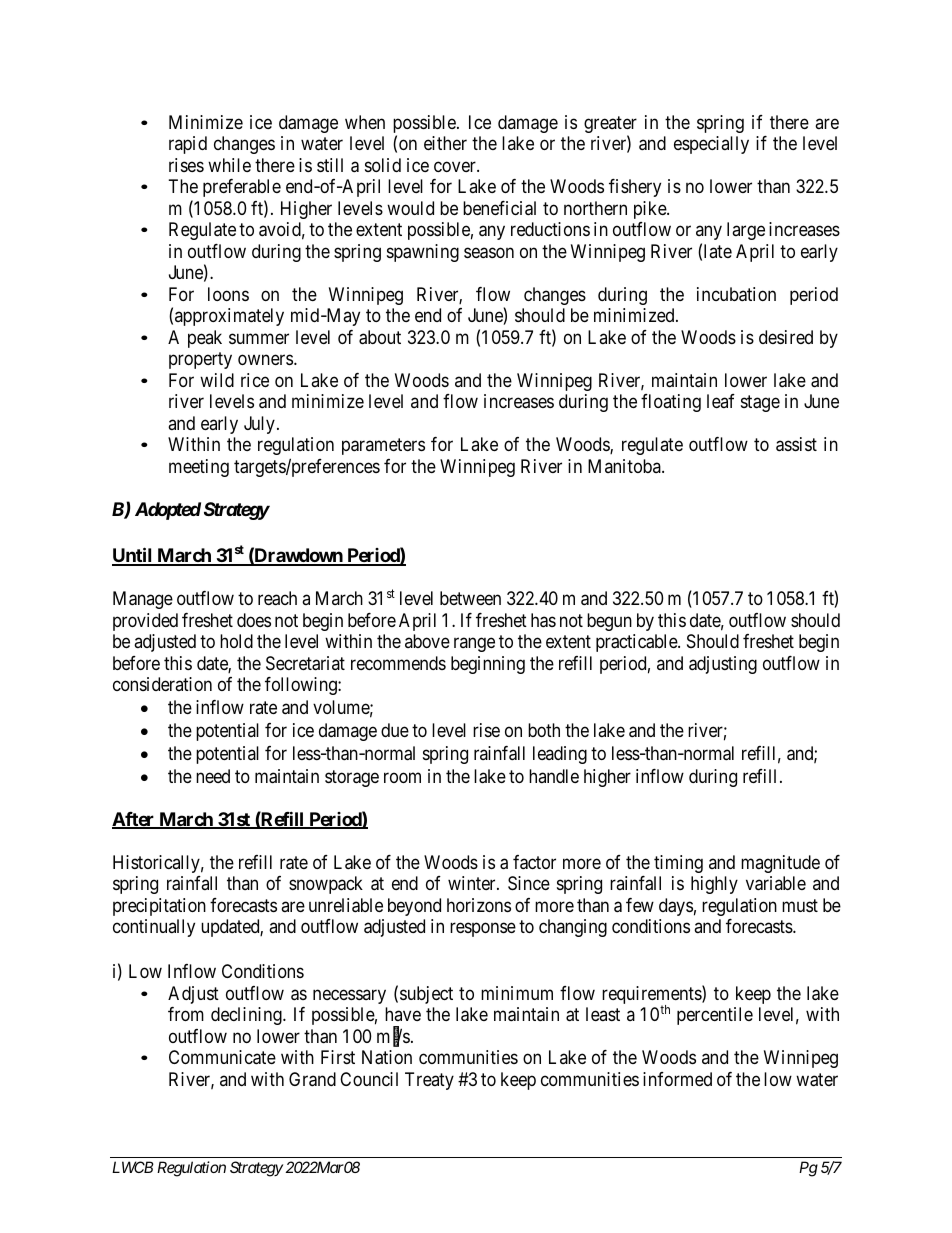 This document has height=1233, width=952. What do you see at coordinates (222, 1057) in the document?
I see `Communicate` at bounding box center [222, 1057].
